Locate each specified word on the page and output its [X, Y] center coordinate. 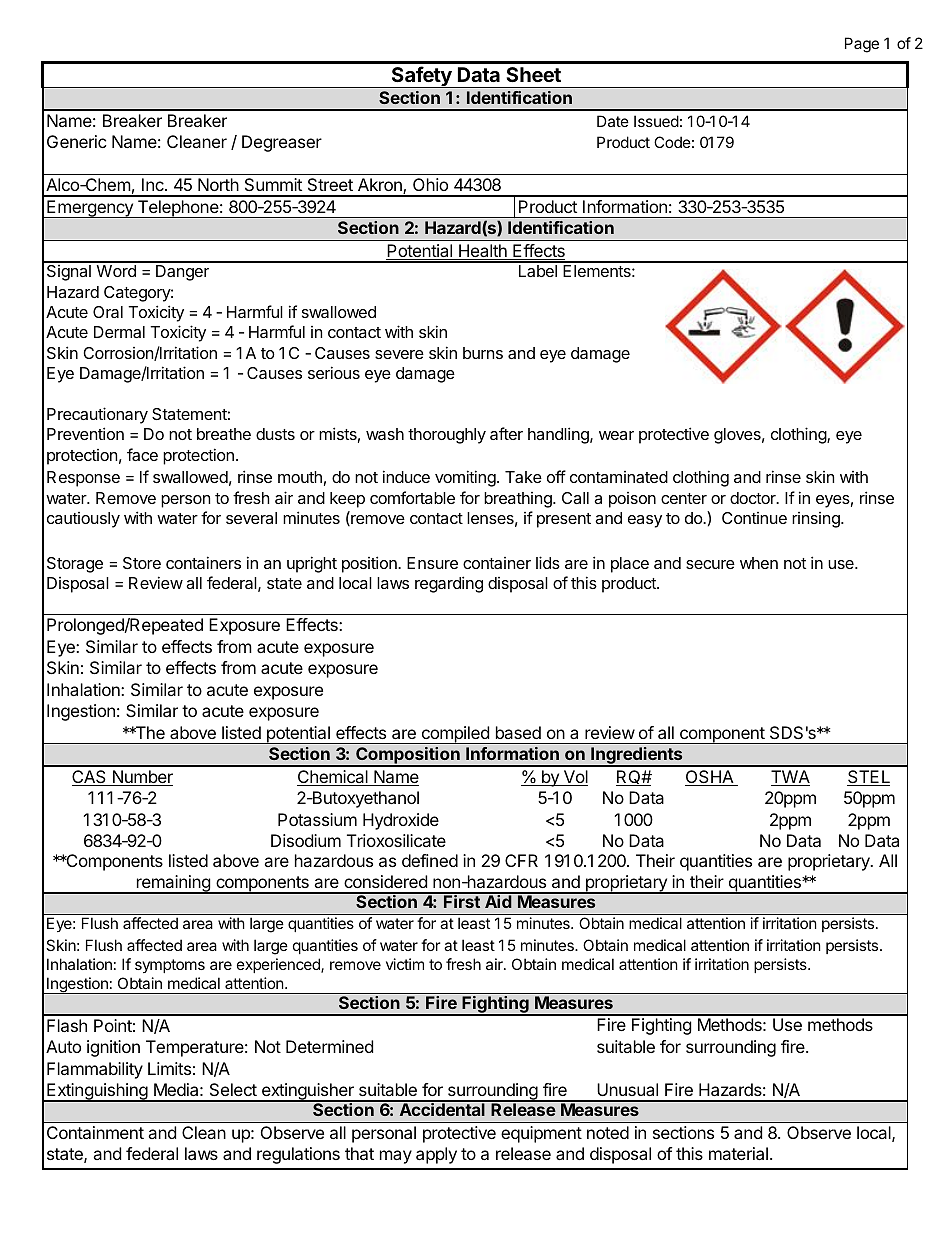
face [142, 454]
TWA [790, 778]
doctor [754, 498]
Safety [421, 77]
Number [141, 778]
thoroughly [447, 436]
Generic [77, 141]
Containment [95, 1132]
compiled [455, 735]
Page [862, 45]
